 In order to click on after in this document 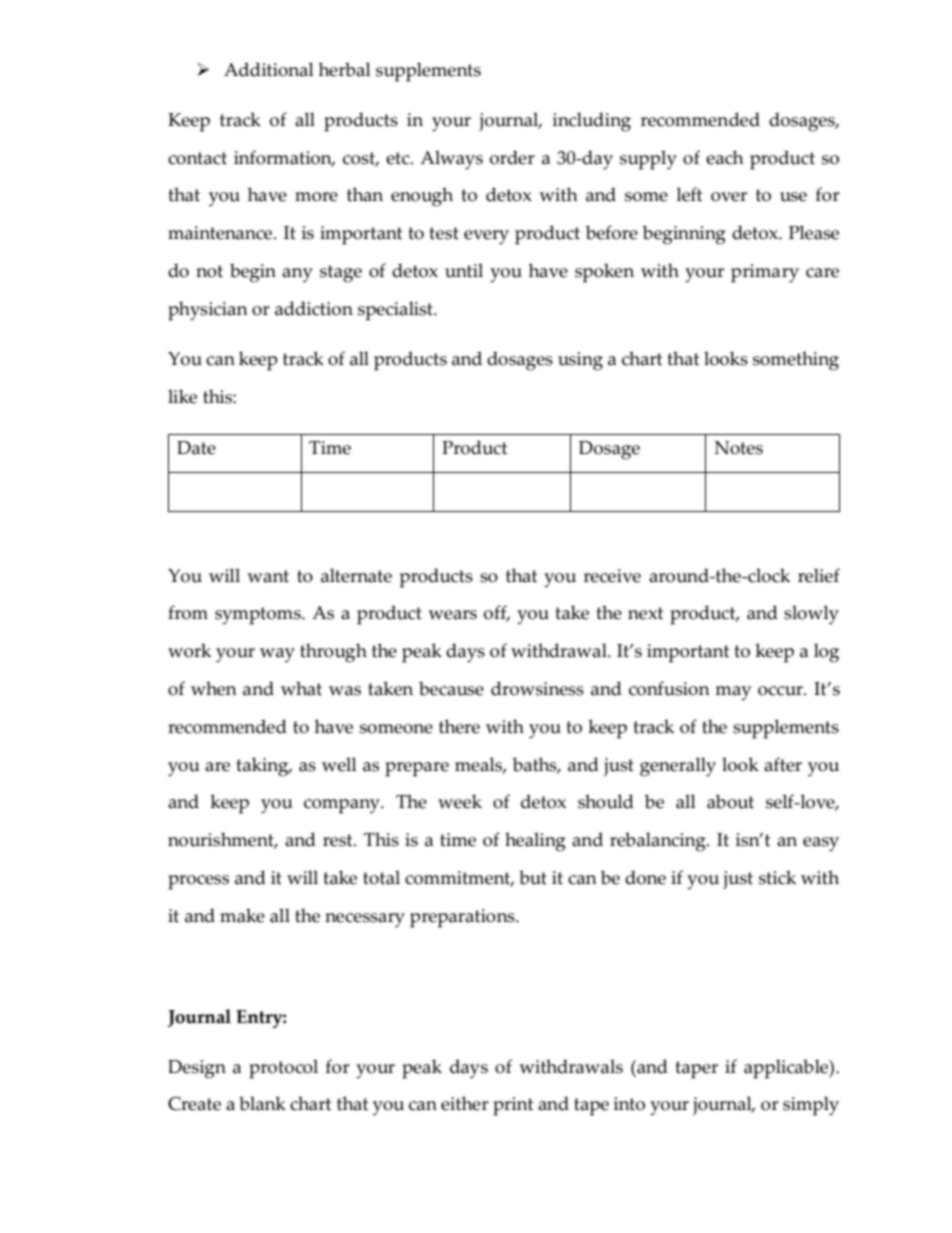, I will do `click(783, 764)`.
